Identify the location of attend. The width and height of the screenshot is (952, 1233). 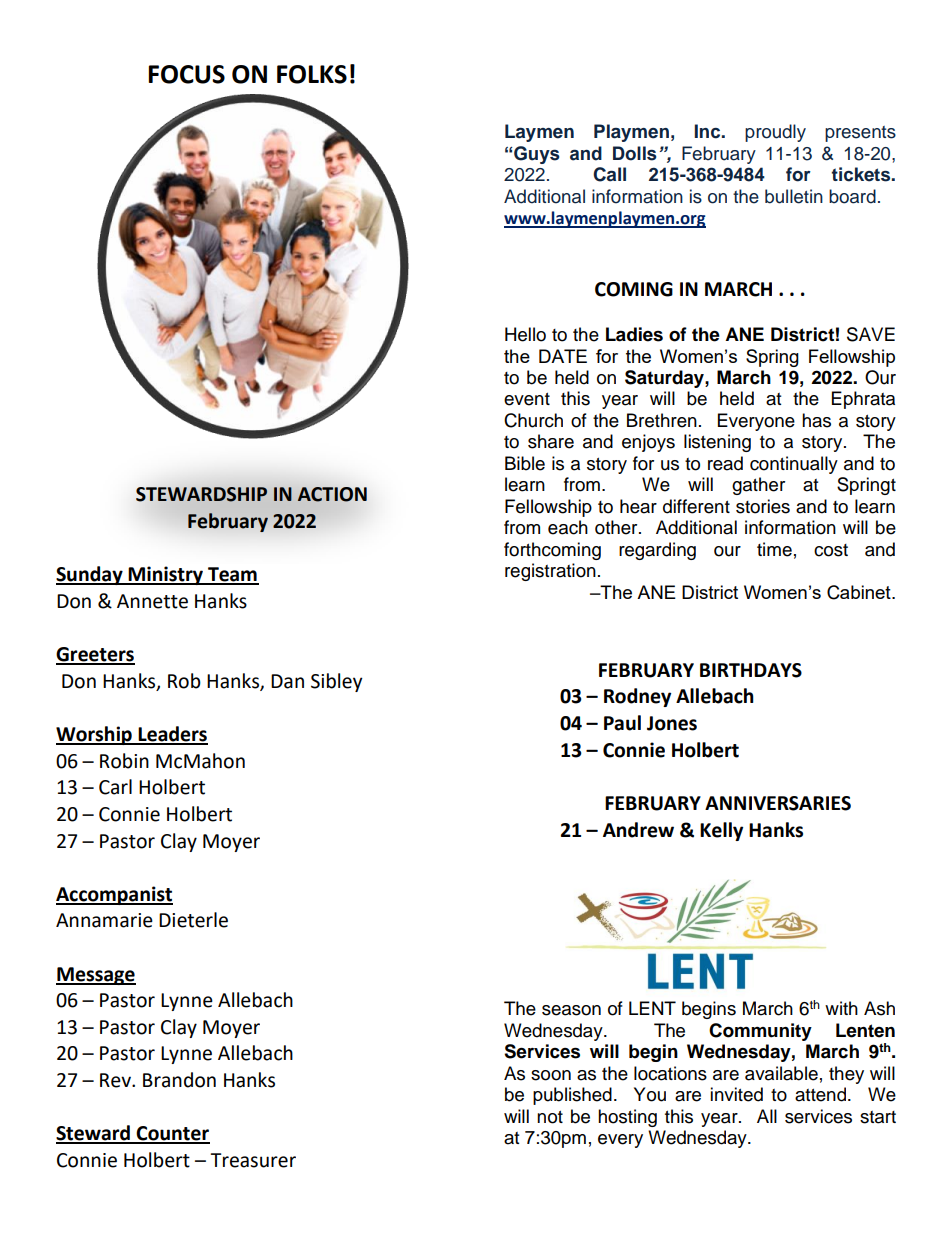
(822, 1094).
